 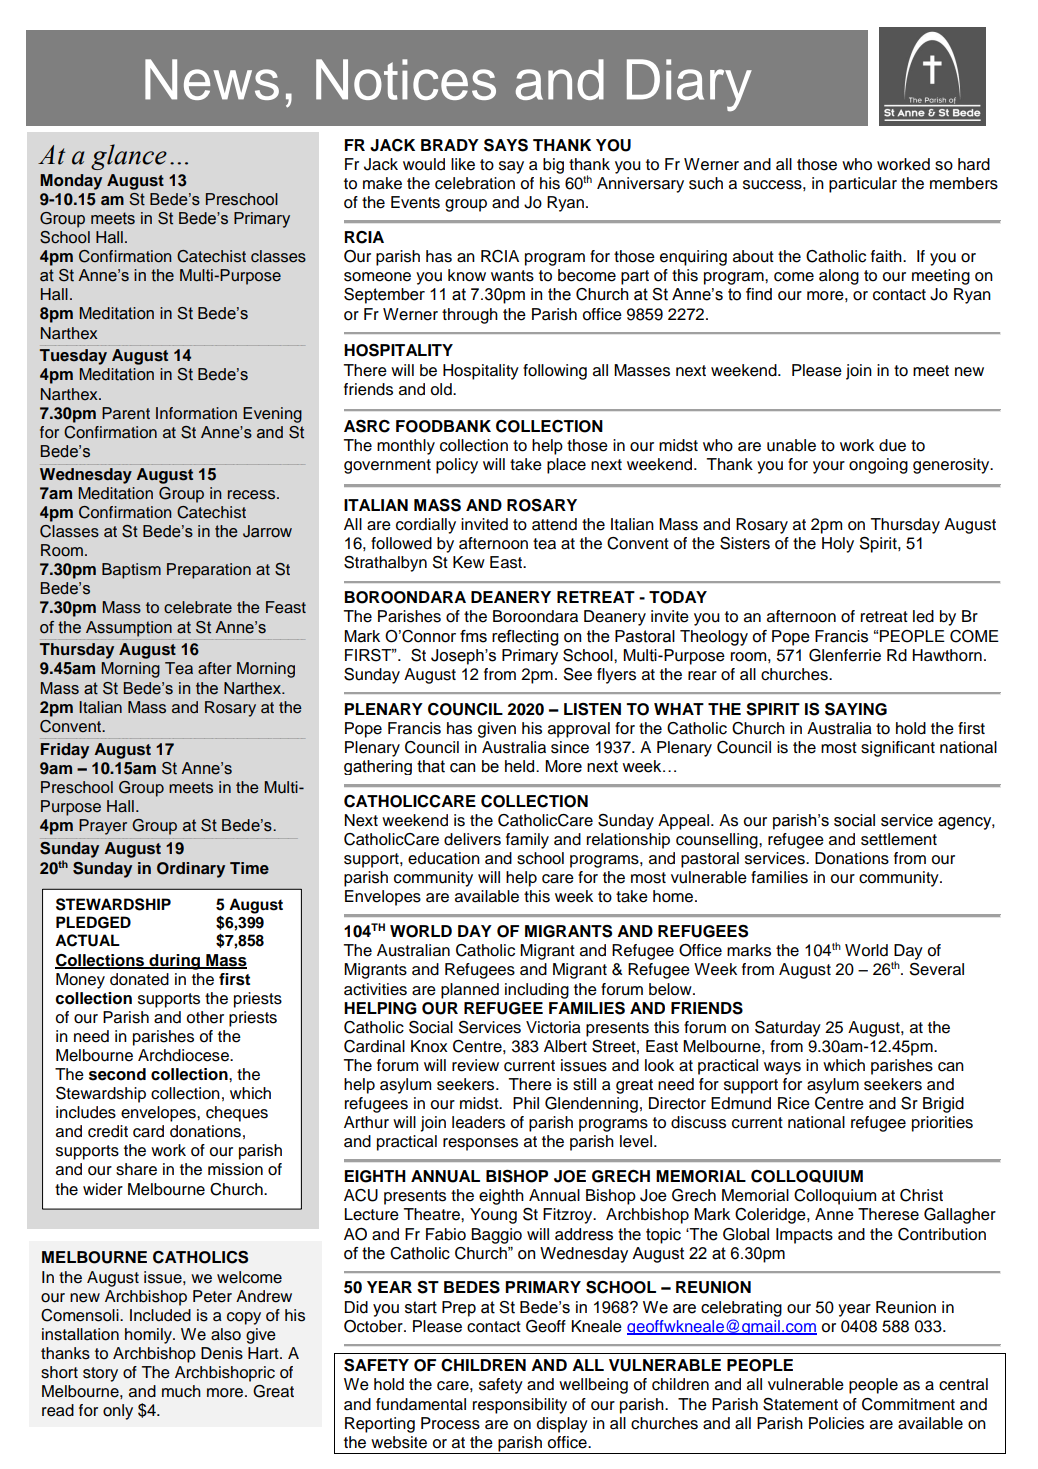 What do you see at coordinates (65, 751) in the page?
I see `Friday` at bounding box center [65, 751].
